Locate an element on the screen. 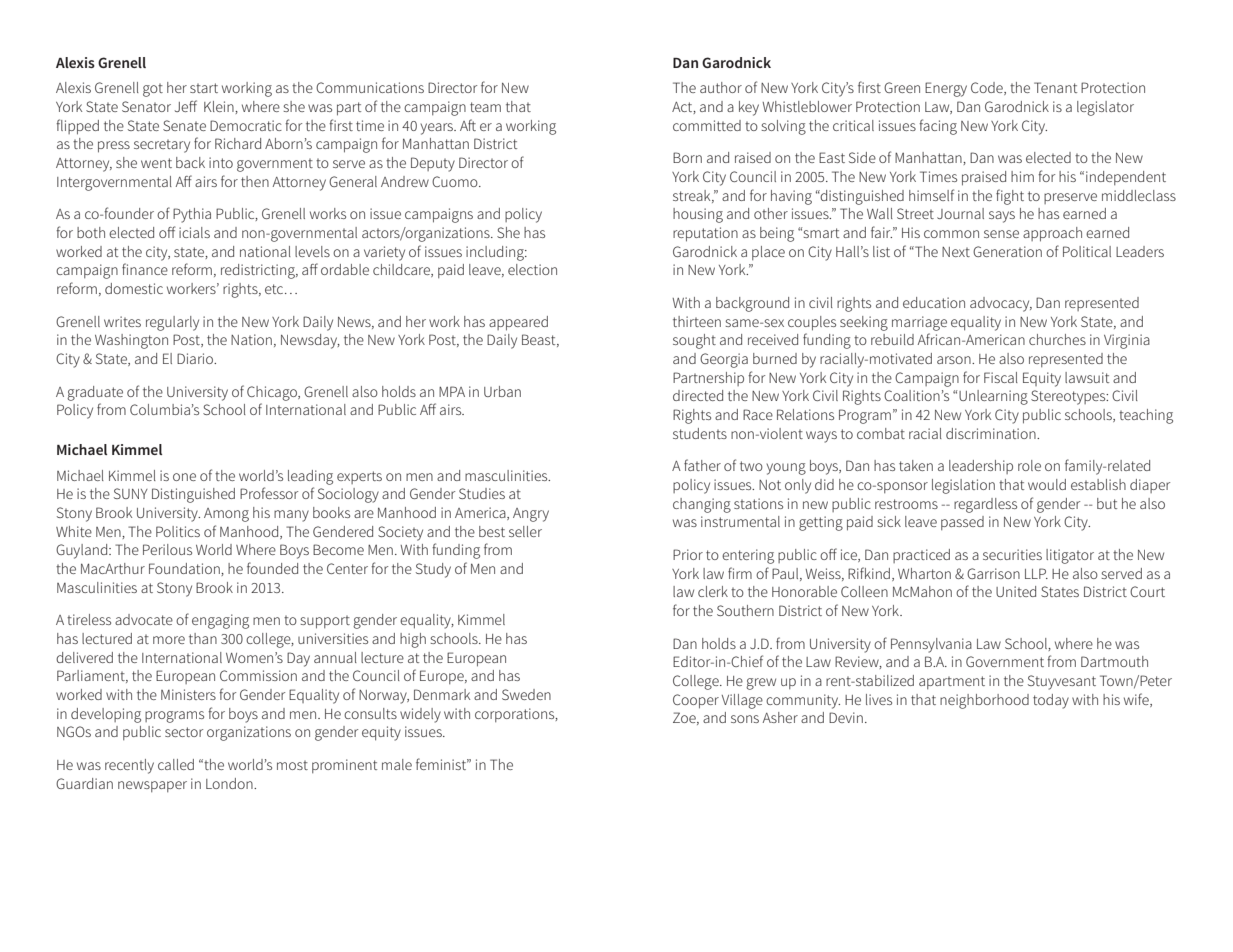 Image resolution: width=1233 pixels, height=952 pixels. Klein is located at coordinates (220, 107).
